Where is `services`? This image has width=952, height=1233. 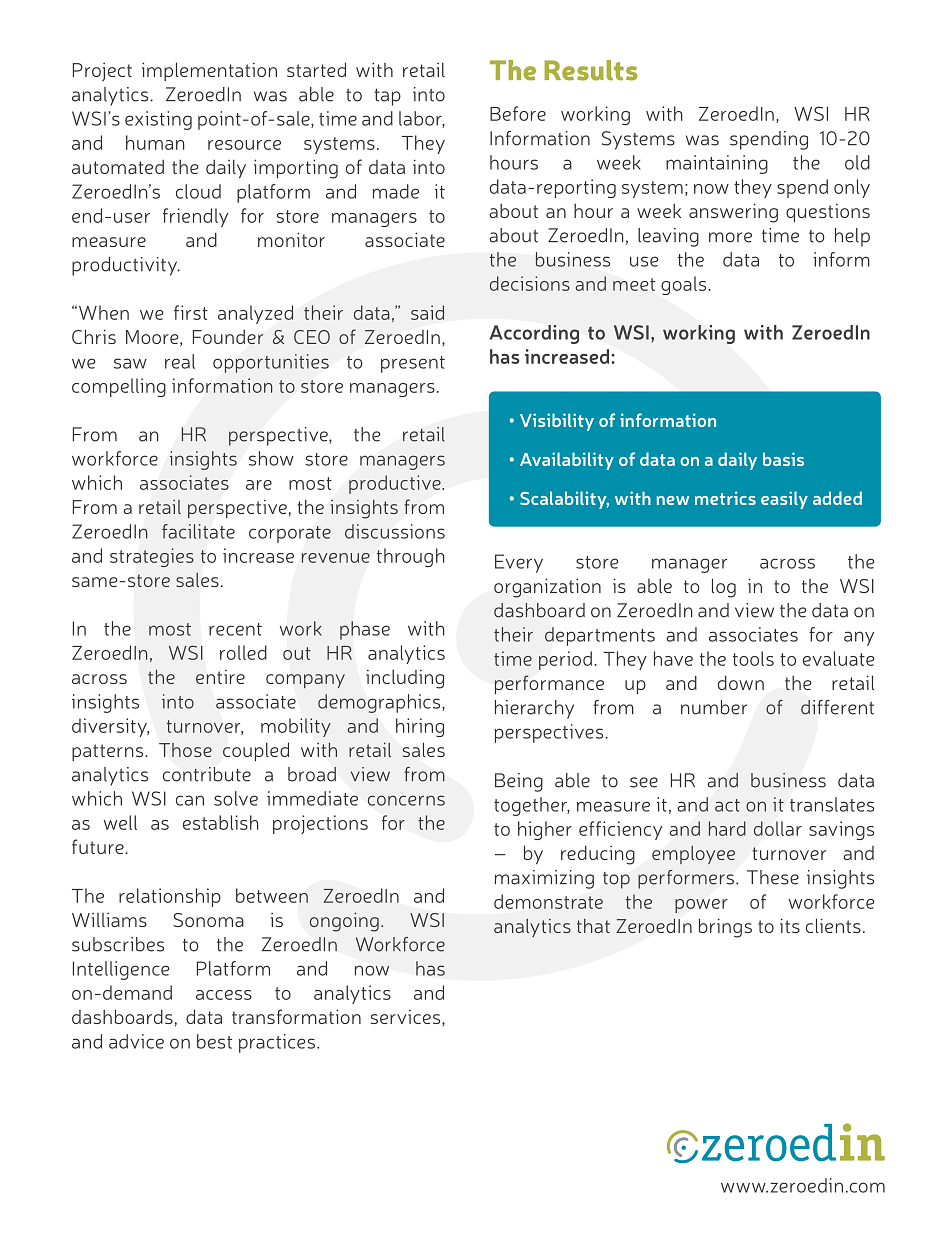 services is located at coordinates (407, 1017).
